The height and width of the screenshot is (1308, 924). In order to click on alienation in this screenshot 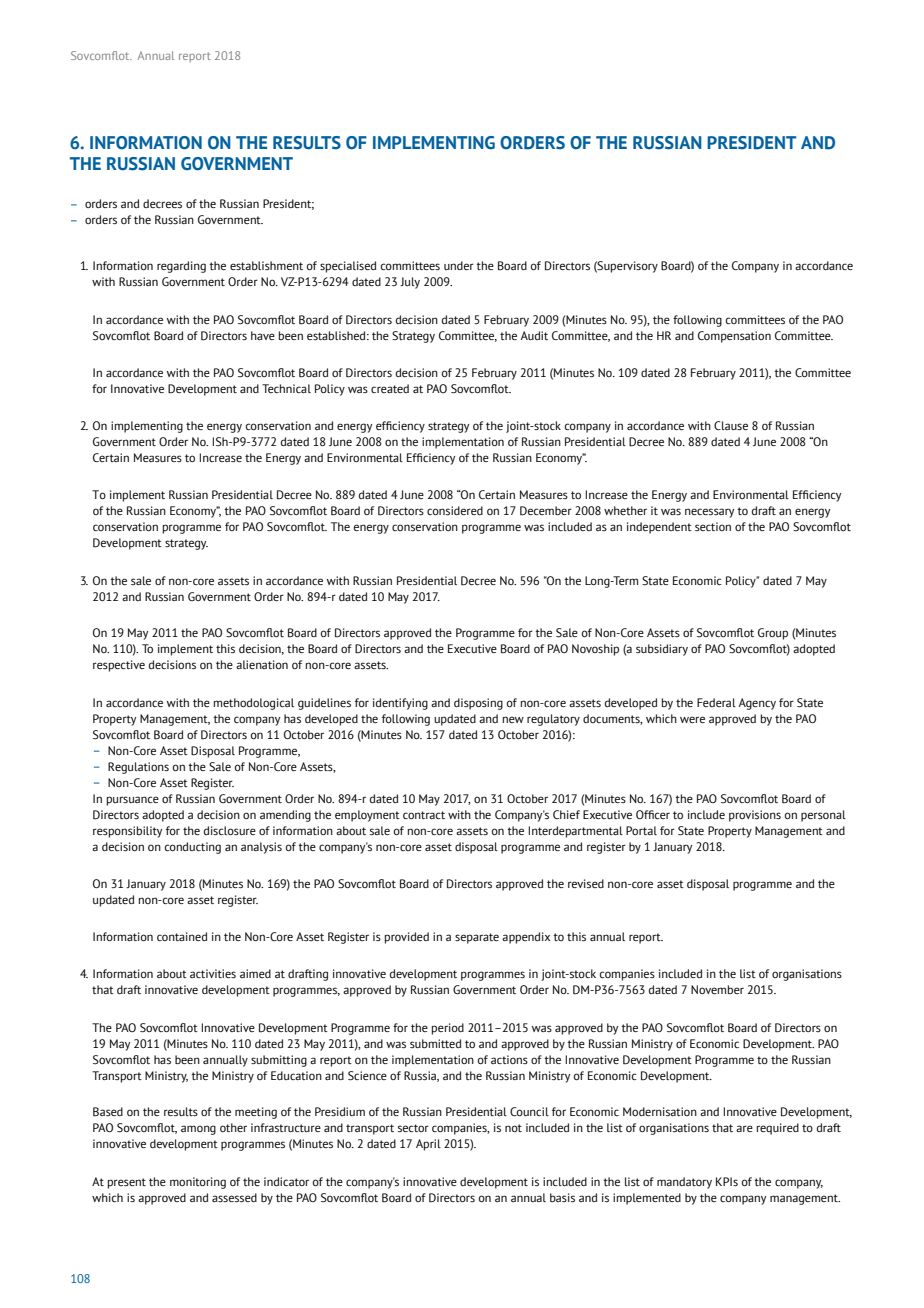, I will do `click(262, 664)`.
